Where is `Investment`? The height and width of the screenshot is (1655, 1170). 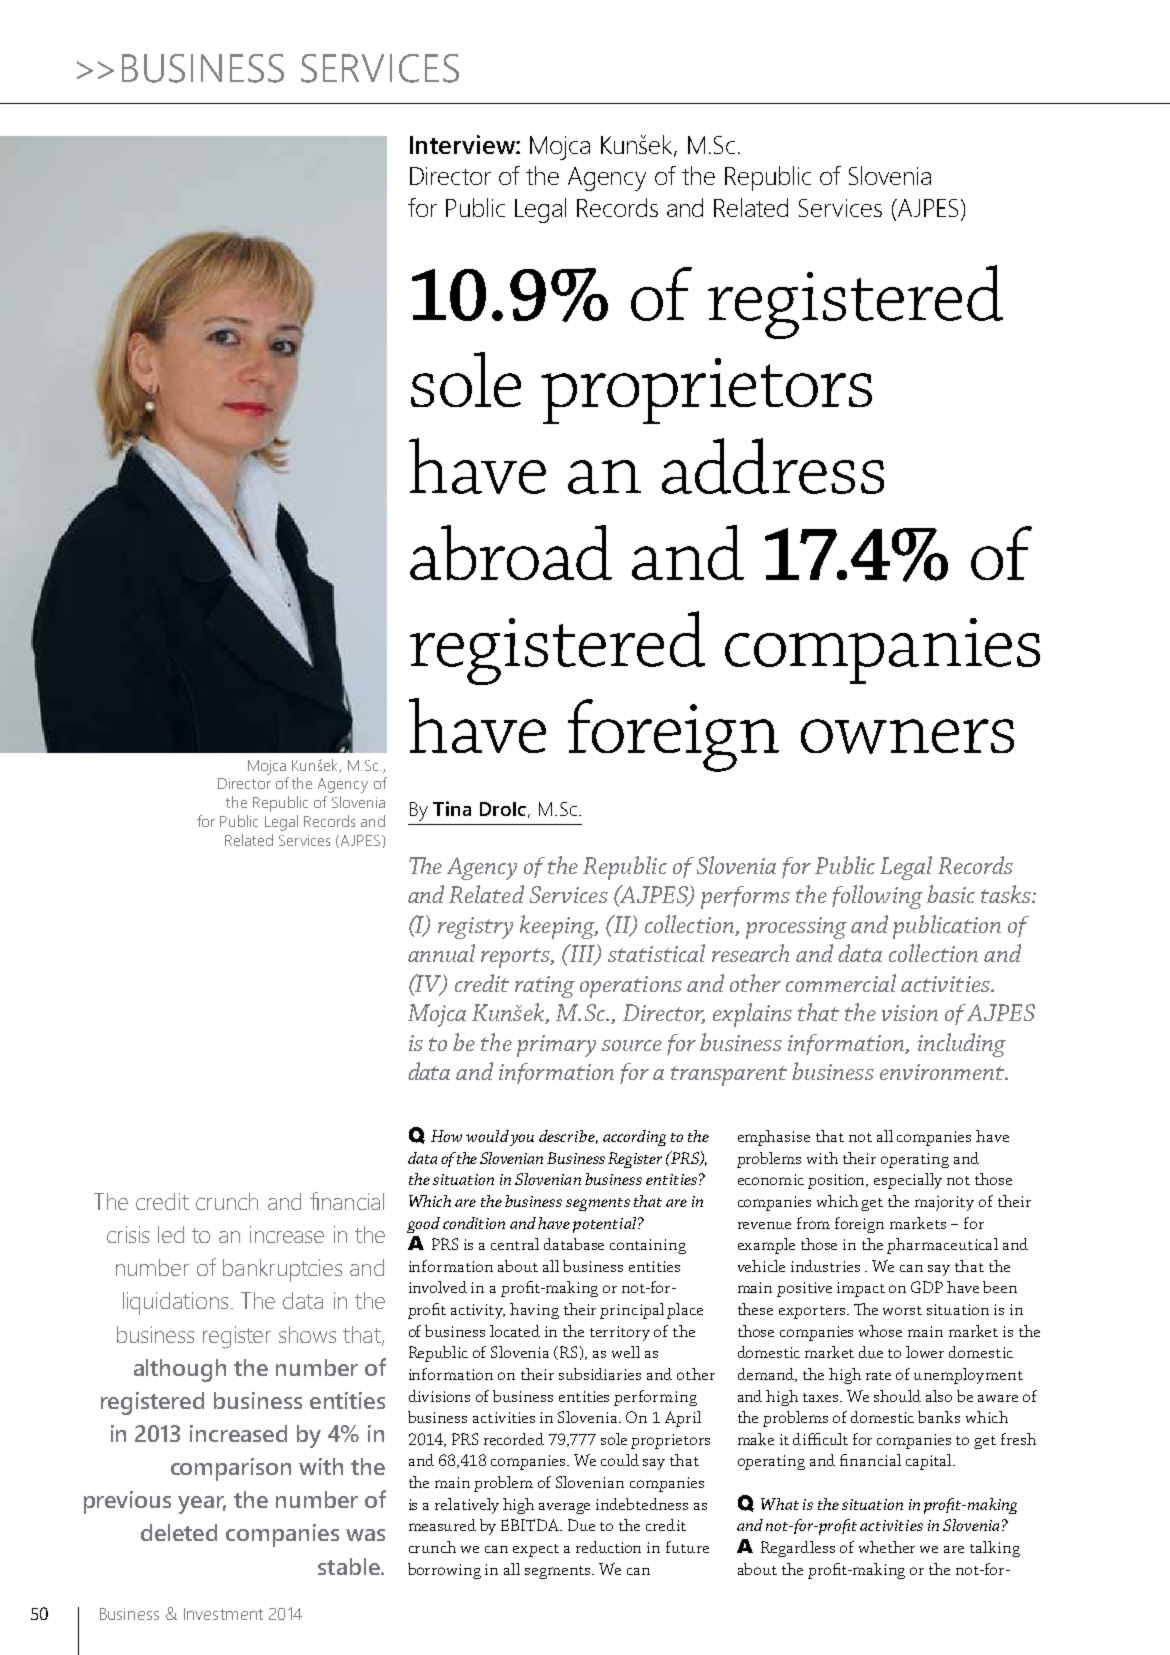 Investment is located at coordinates (223, 1614).
